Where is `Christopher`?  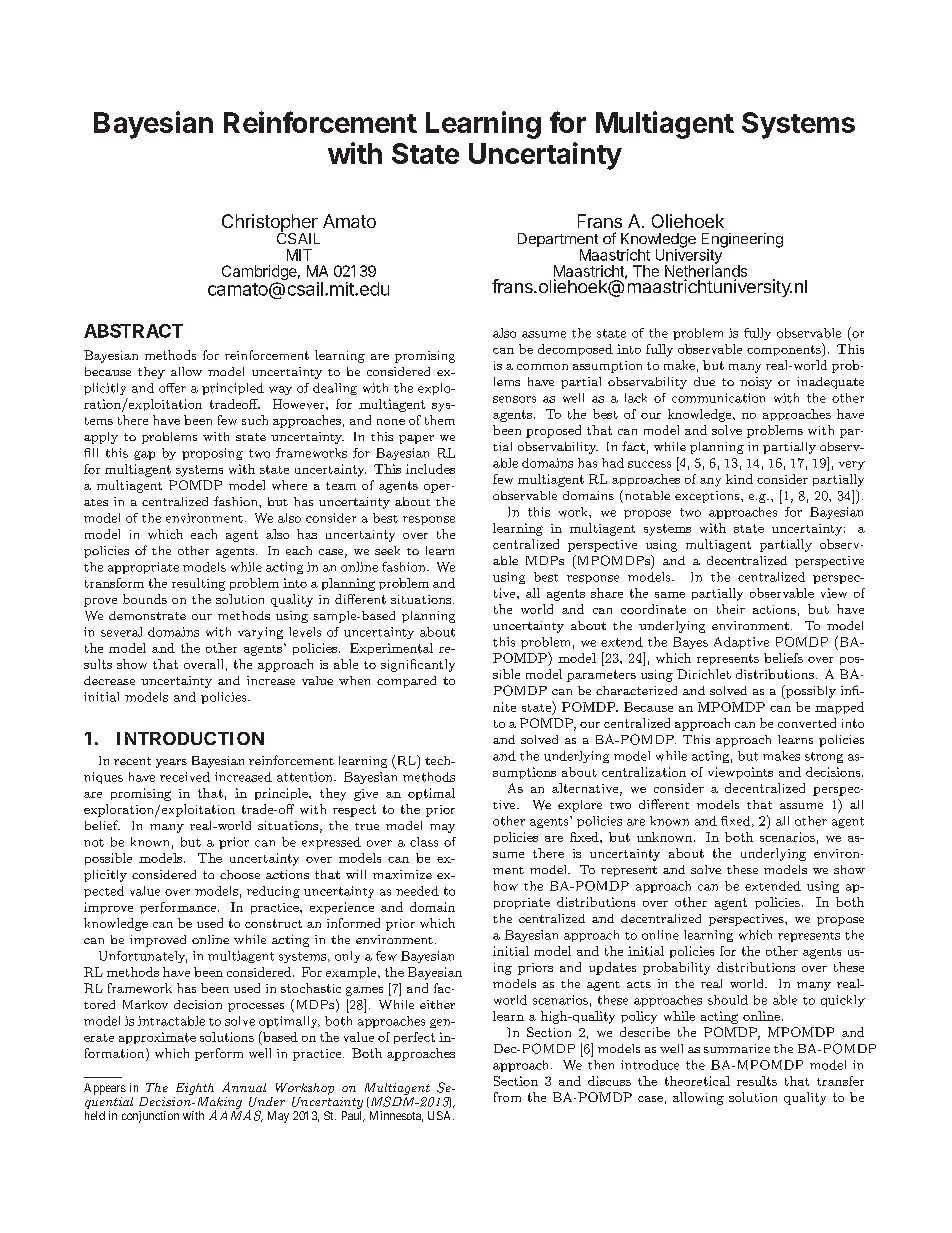
Christopher is located at coordinates (270, 224).
